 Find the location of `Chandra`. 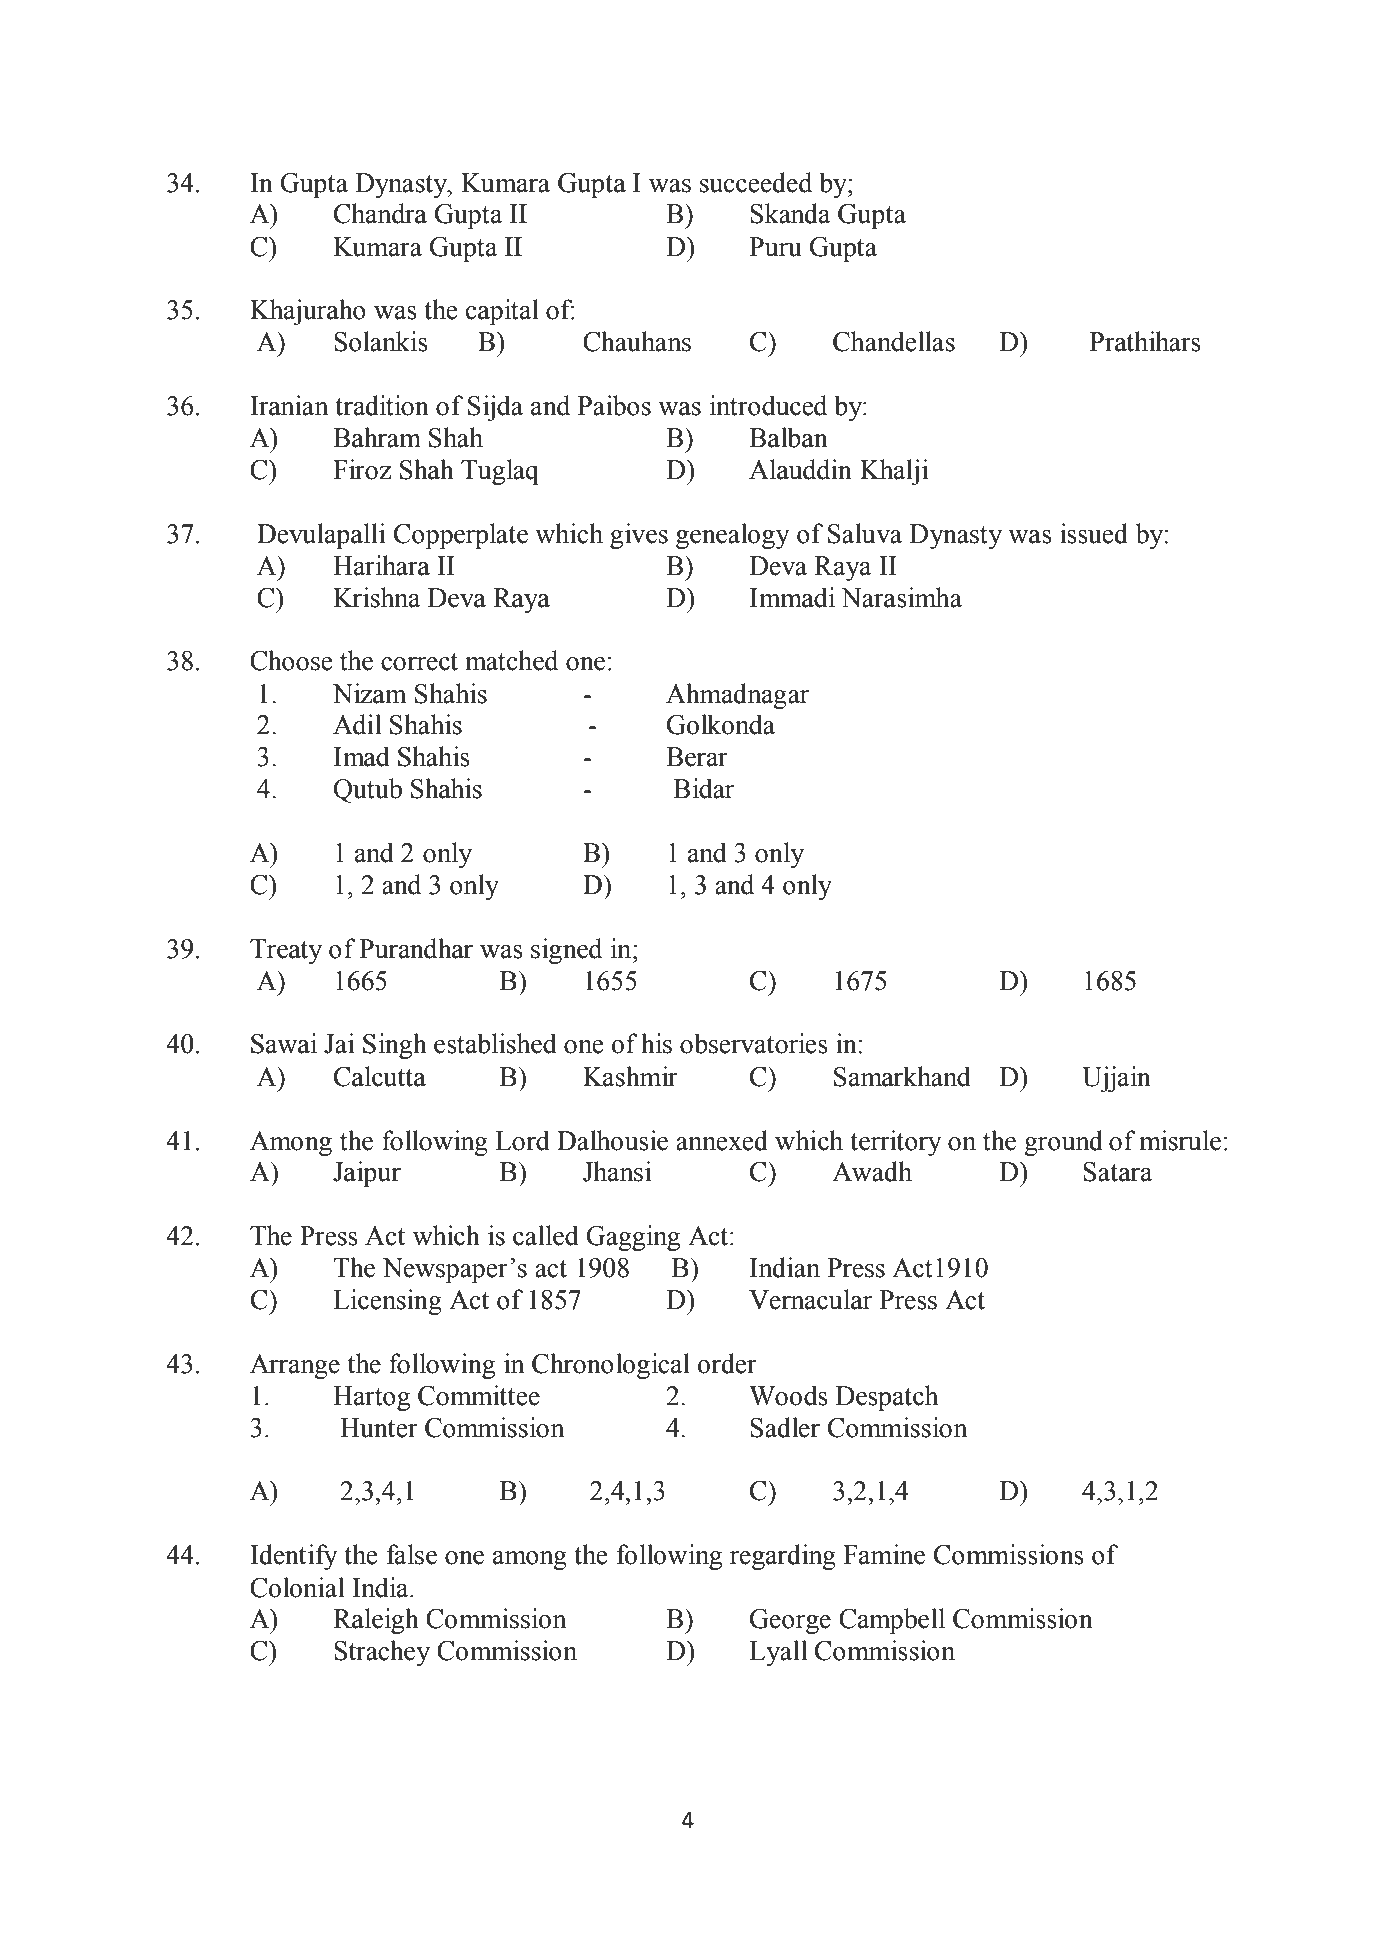

Chandra is located at coordinates (380, 213).
